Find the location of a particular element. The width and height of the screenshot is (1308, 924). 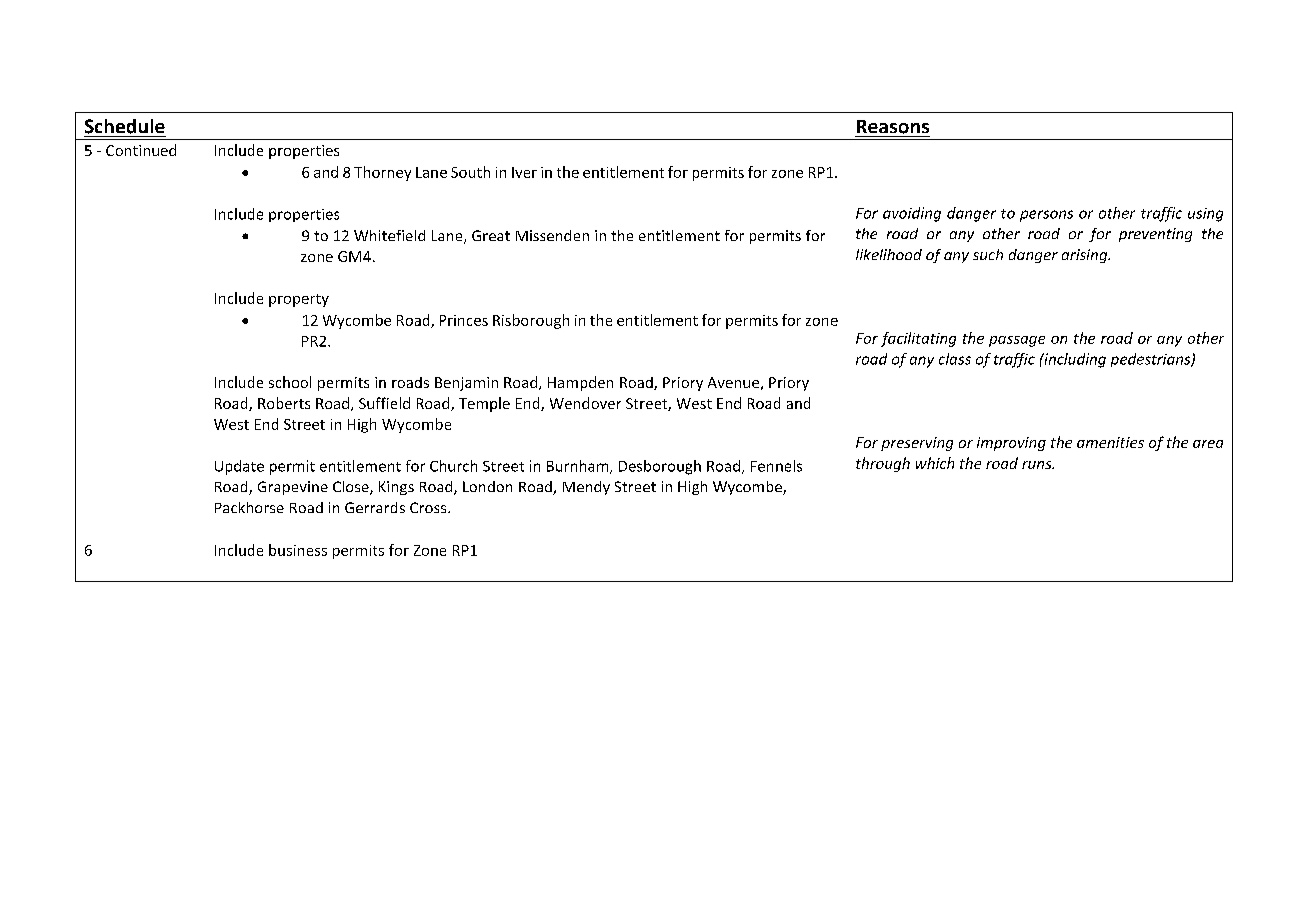

likelihood is located at coordinates (889, 254).
